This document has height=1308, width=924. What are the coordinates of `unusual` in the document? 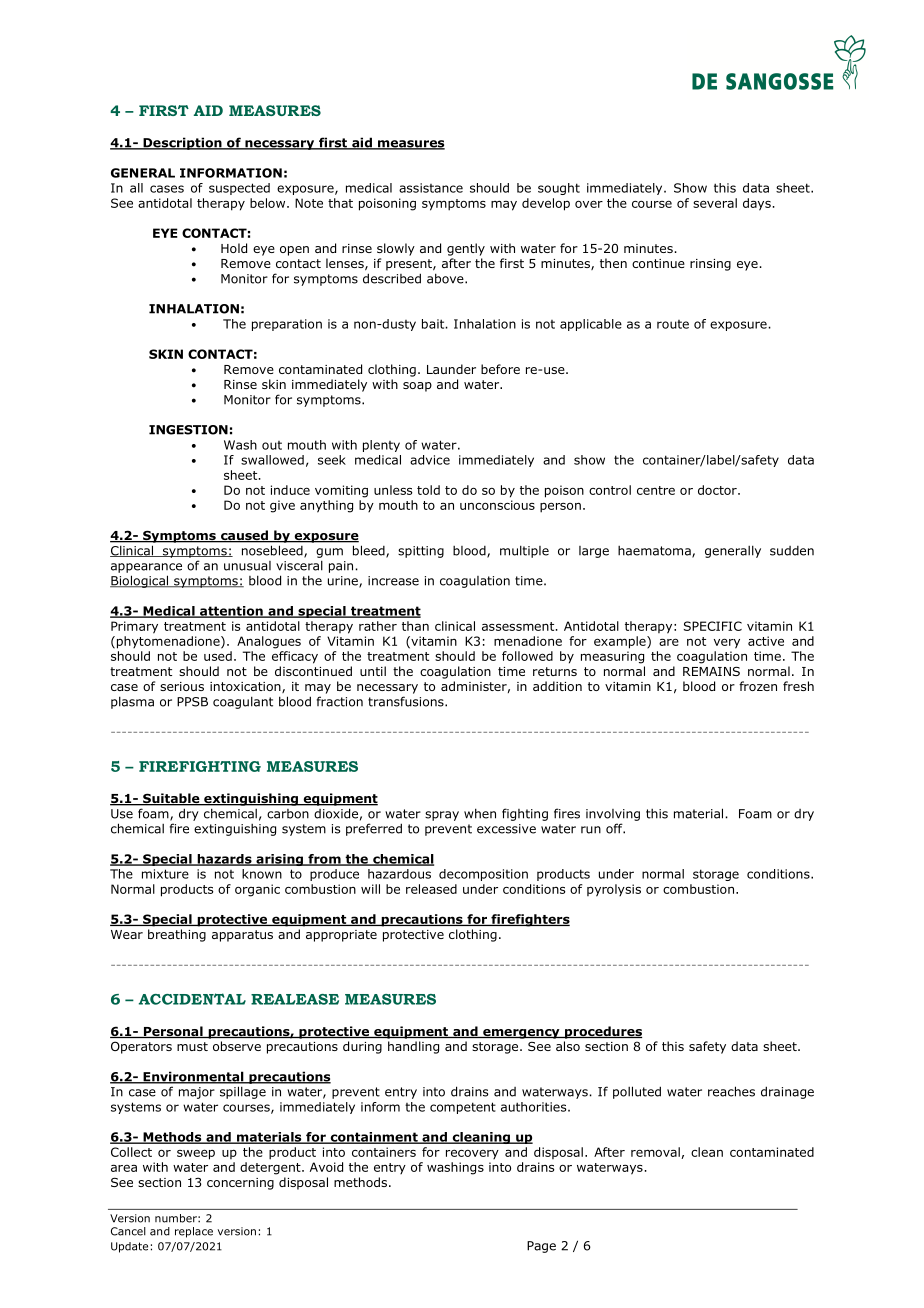 It's located at (247, 566).
